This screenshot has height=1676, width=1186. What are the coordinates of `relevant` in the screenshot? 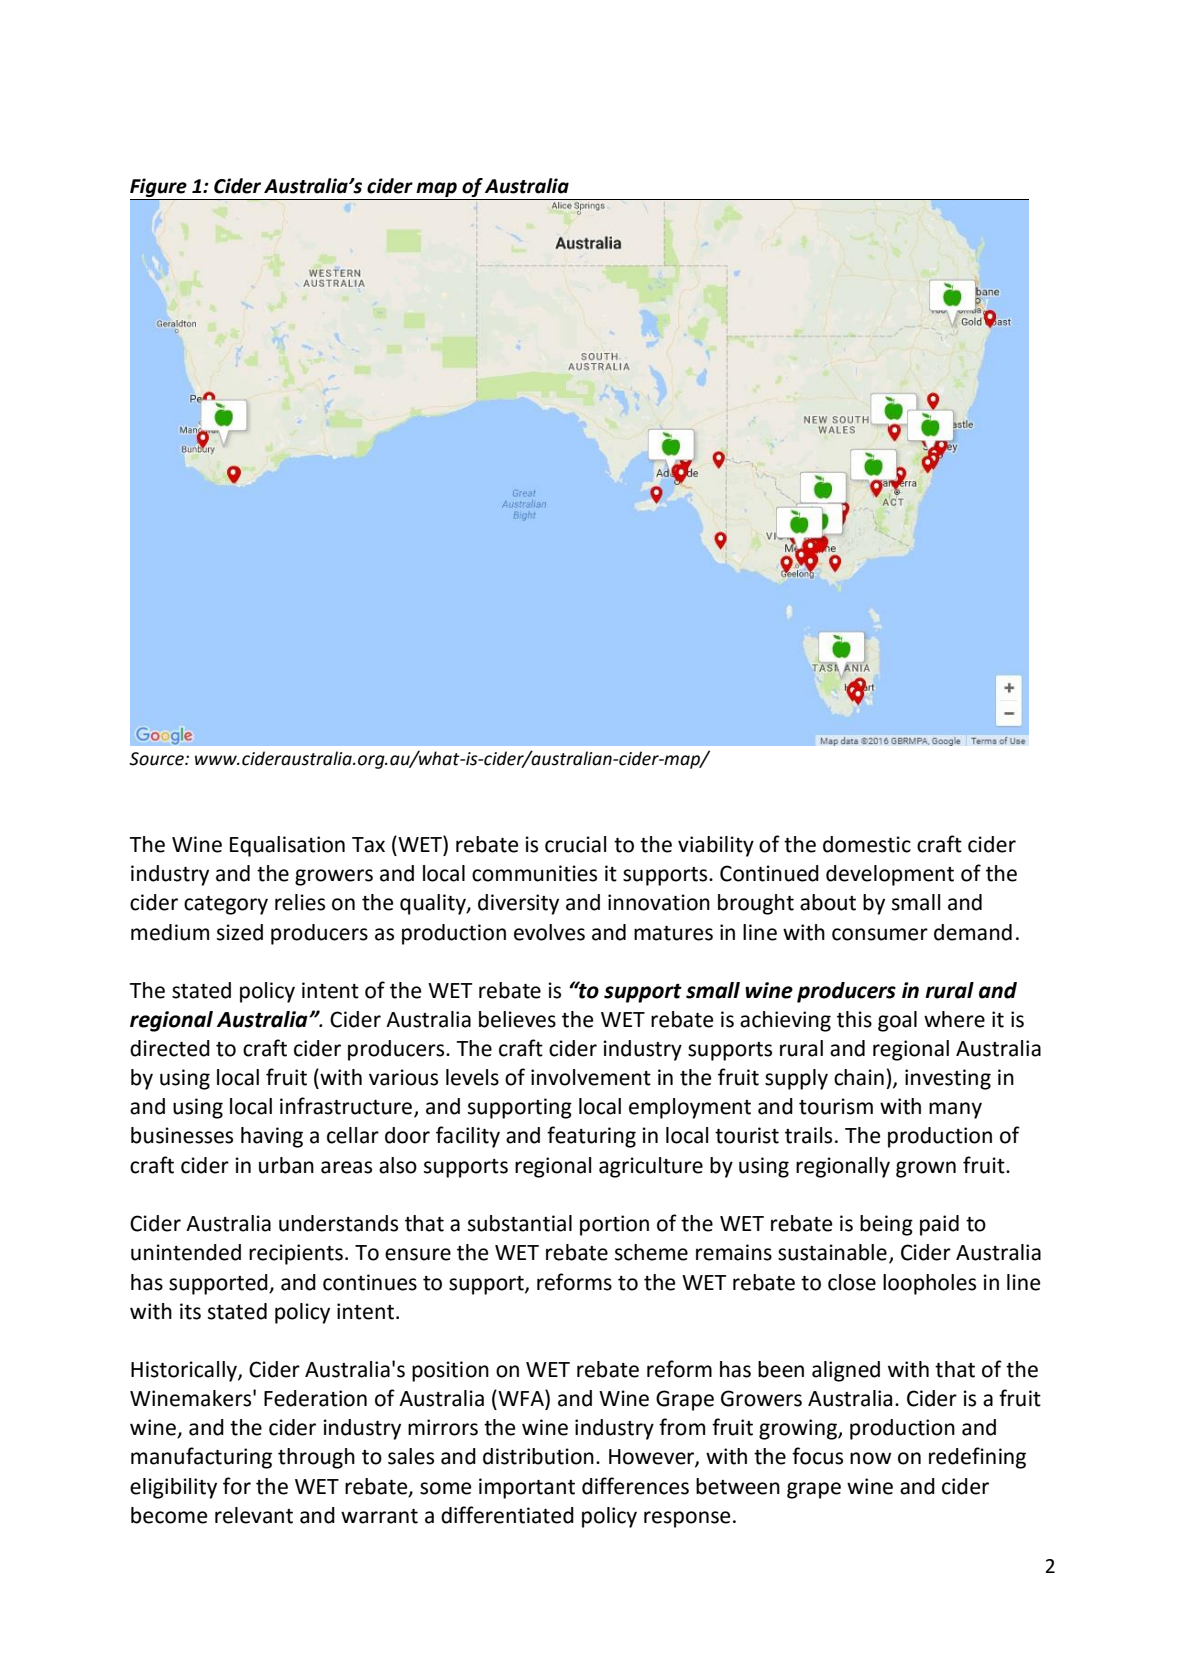 It's located at (254, 1515).
